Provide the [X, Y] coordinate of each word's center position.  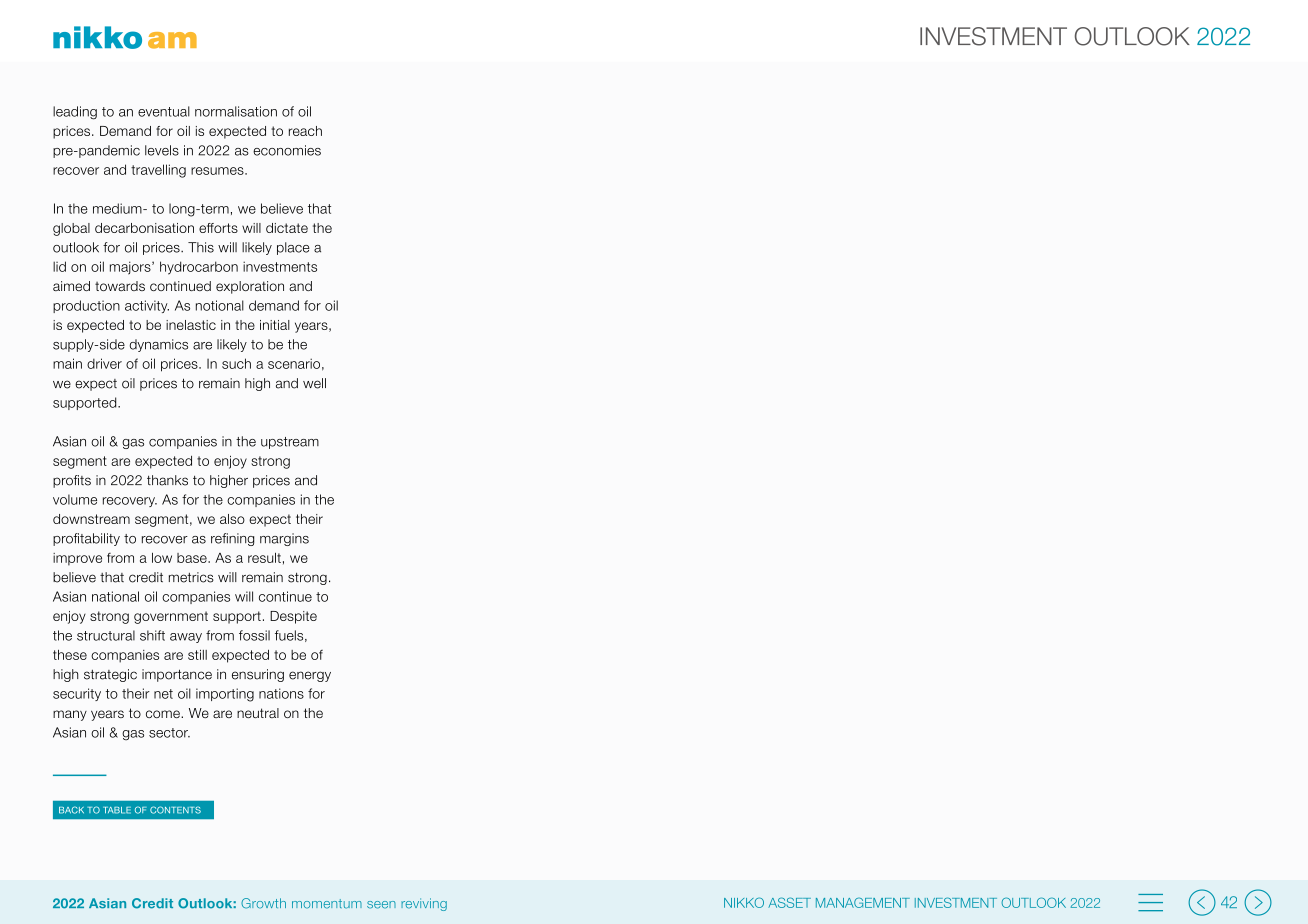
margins [284, 539]
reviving [424, 904]
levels [162, 150]
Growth [263, 903]
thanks [167, 480]
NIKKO [744, 902]
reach [305, 131]
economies [287, 150]
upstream [290, 443]
